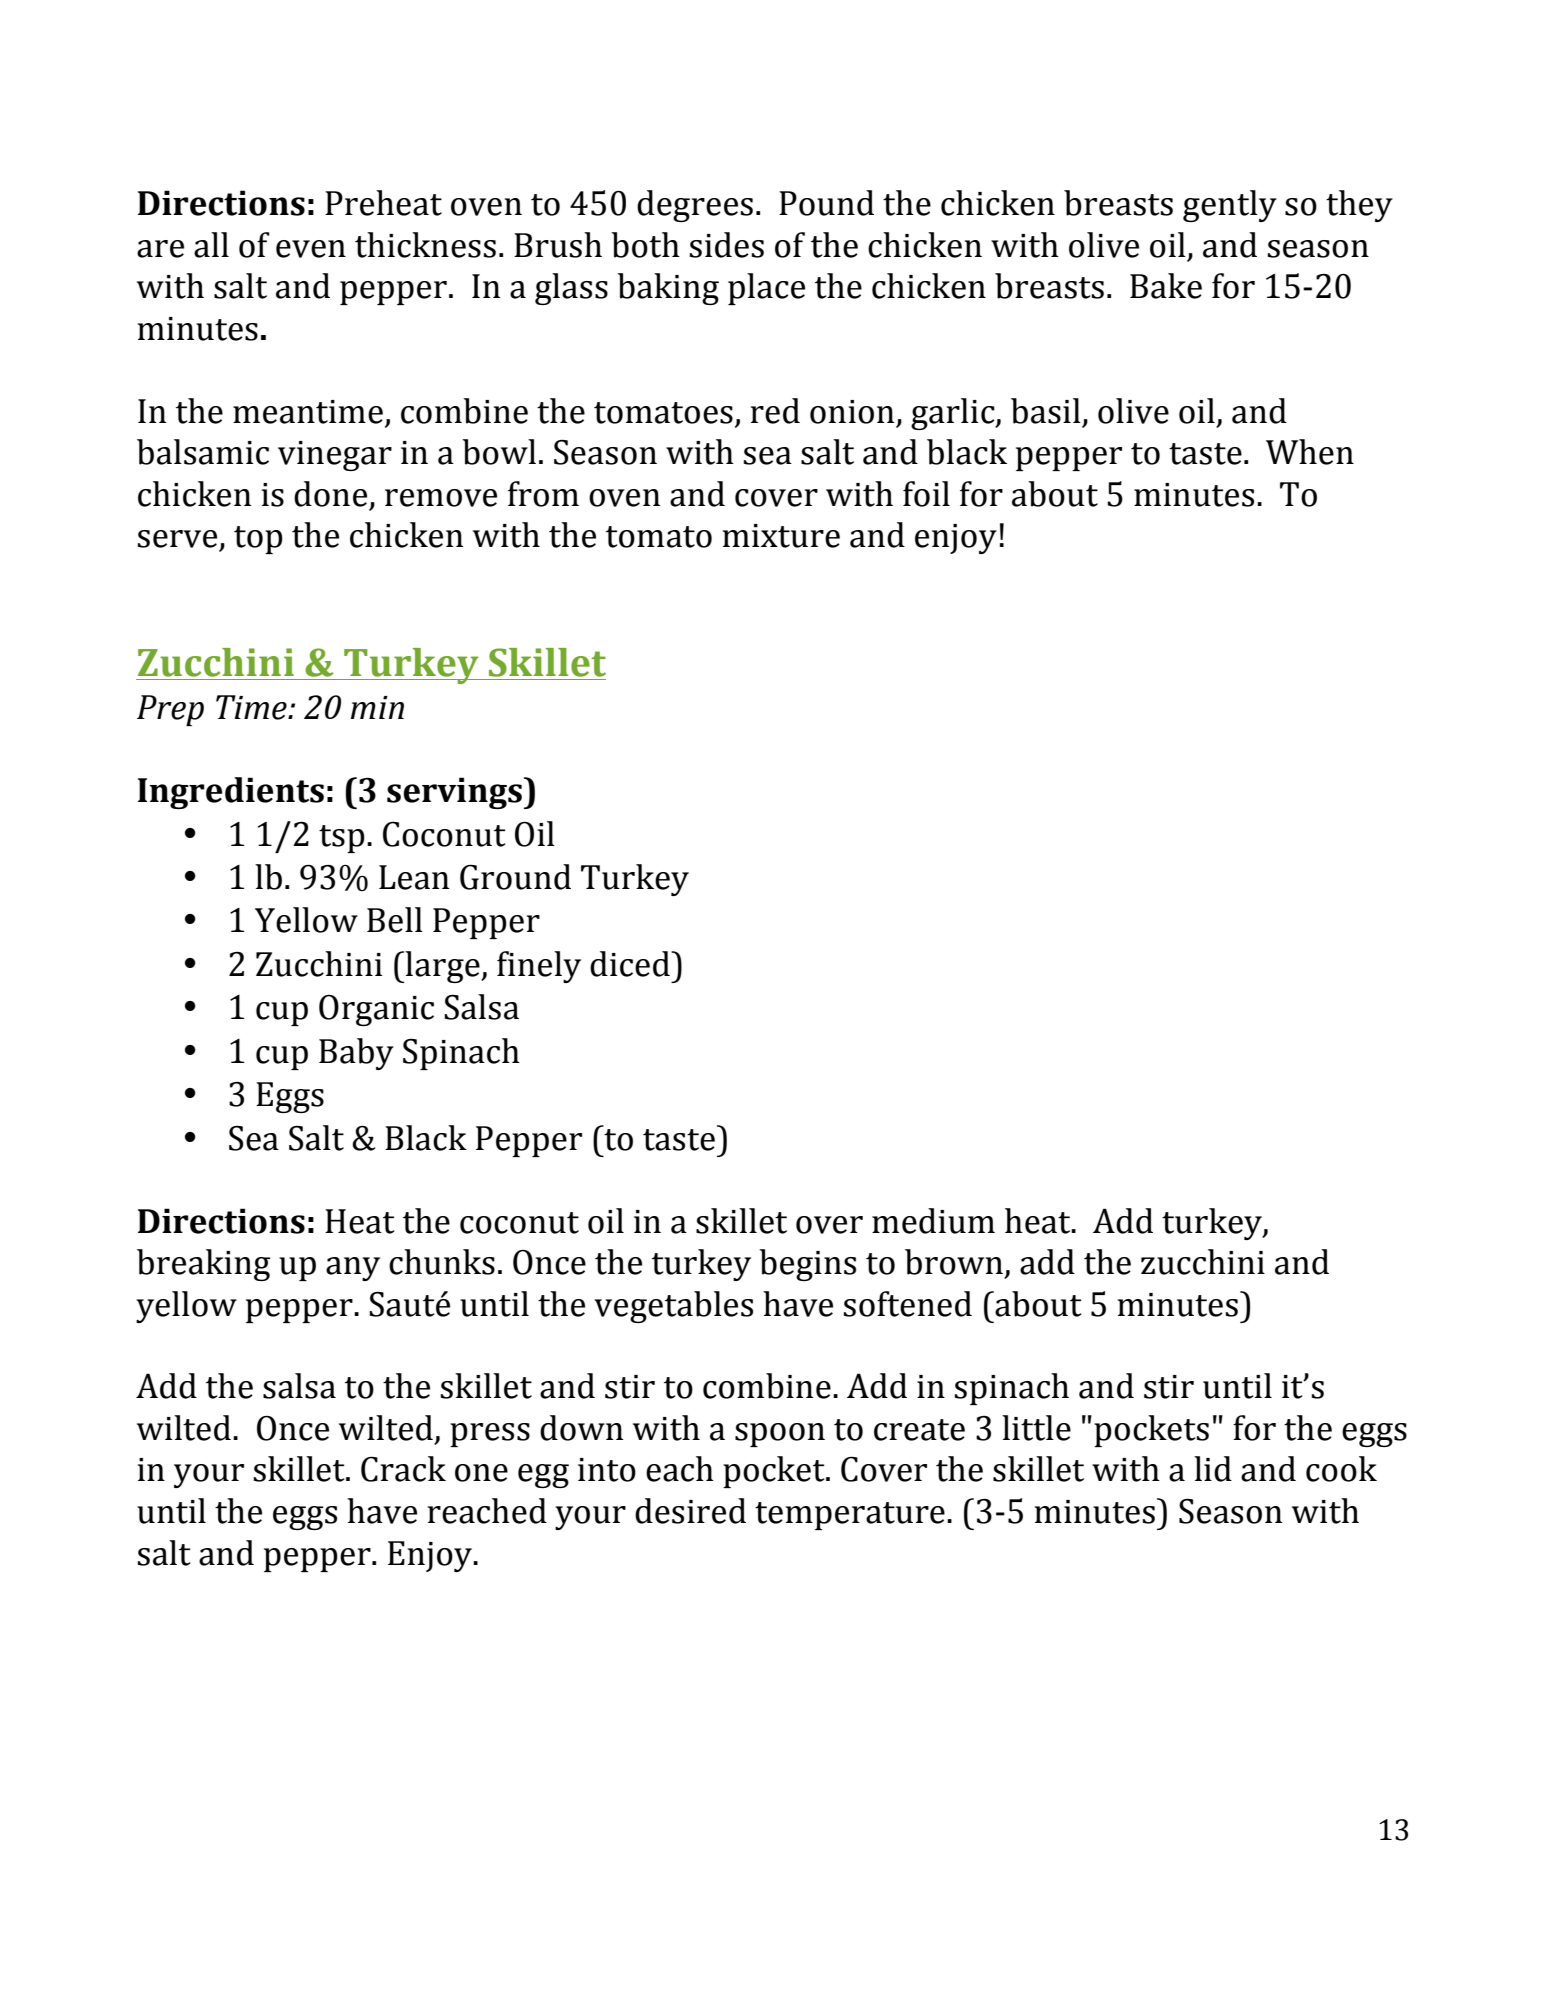 The image size is (1547, 2002). Describe the element at coordinates (170, 710) in the document. I see `Prep` at that location.
